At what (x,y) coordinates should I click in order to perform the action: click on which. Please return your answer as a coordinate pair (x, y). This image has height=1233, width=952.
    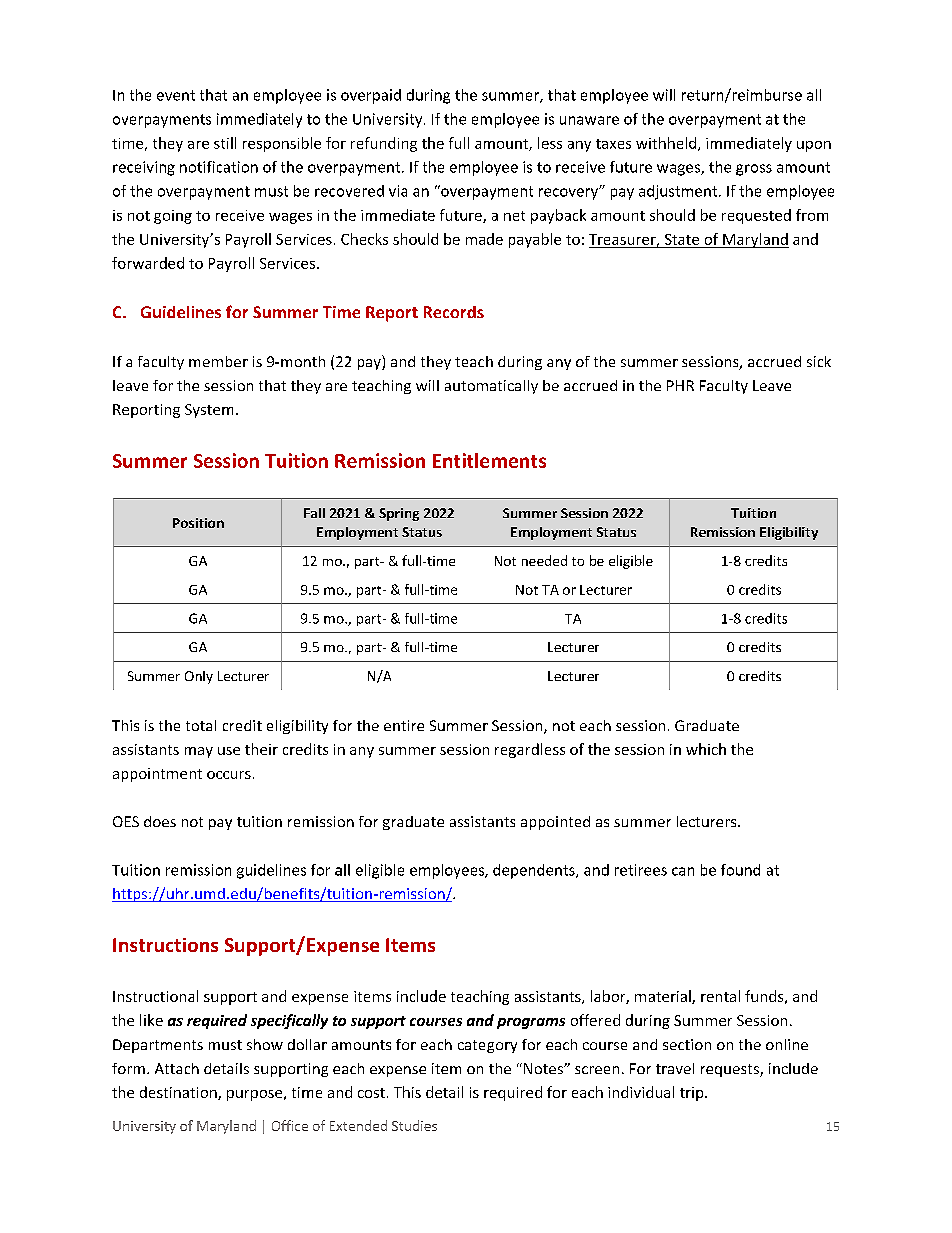
    Looking at the image, I should click on (706, 749).
